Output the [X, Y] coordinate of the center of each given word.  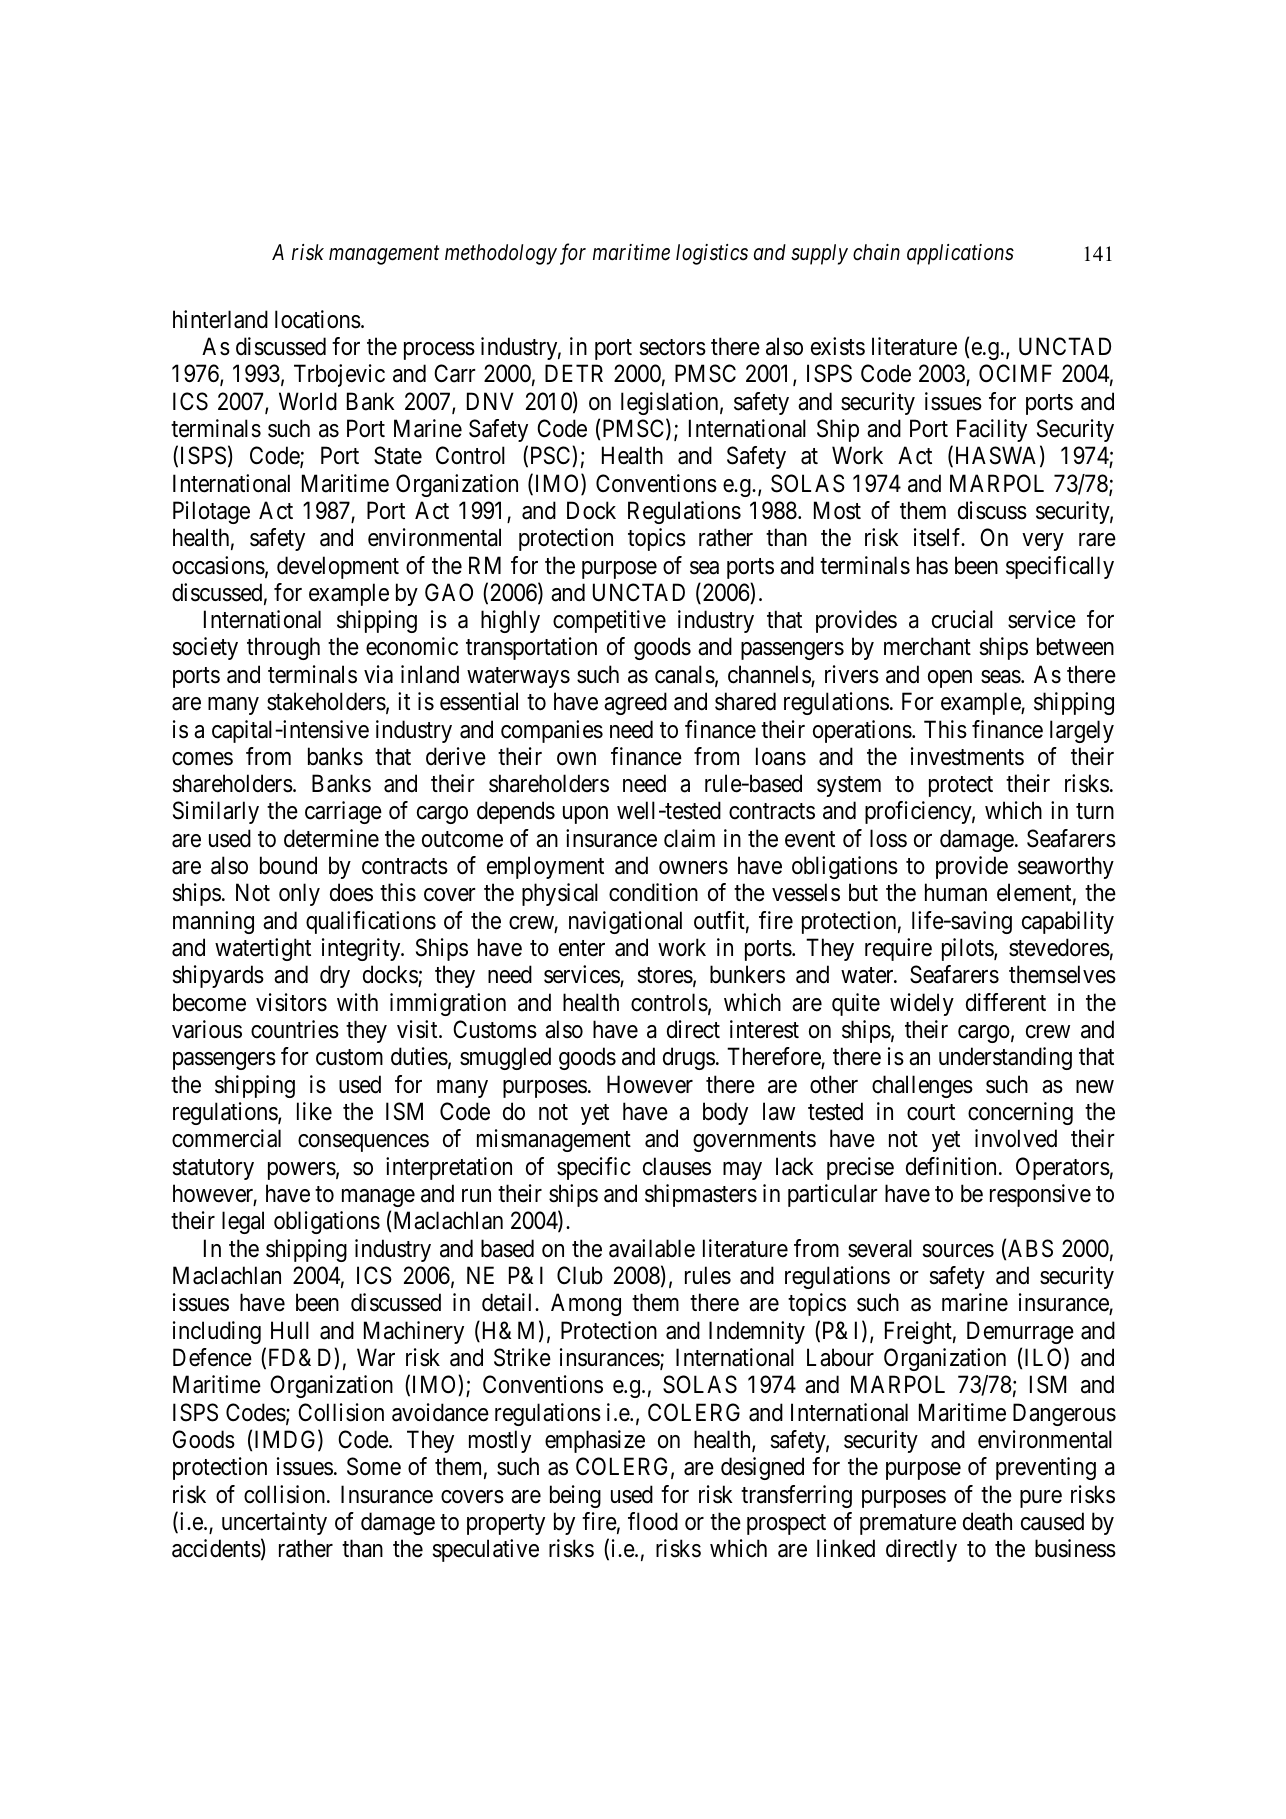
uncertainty [274, 1523]
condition [653, 892]
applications [960, 254]
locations [318, 319]
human [956, 892]
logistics [712, 254]
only [299, 894]
